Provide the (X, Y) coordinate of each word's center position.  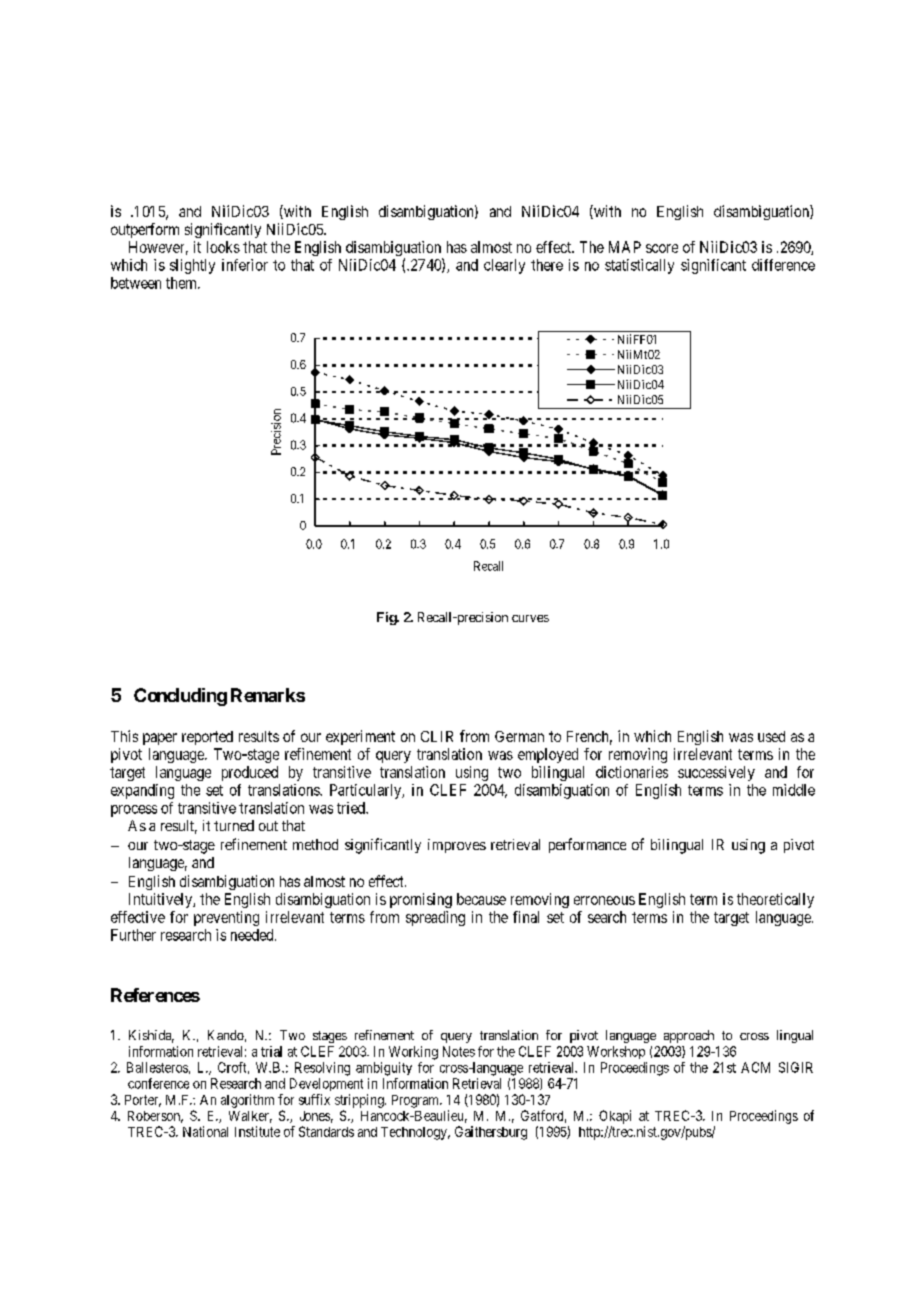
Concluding (180, 697)
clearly (504, 266)
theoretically (775, 900)
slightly (192, 266)
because (481, 899)
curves (530, 618)
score (662, 248)
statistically (639, 266)
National (205, 1131)
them (182, 283)
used (771, 736)
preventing (226, 918)
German (519, 736)
